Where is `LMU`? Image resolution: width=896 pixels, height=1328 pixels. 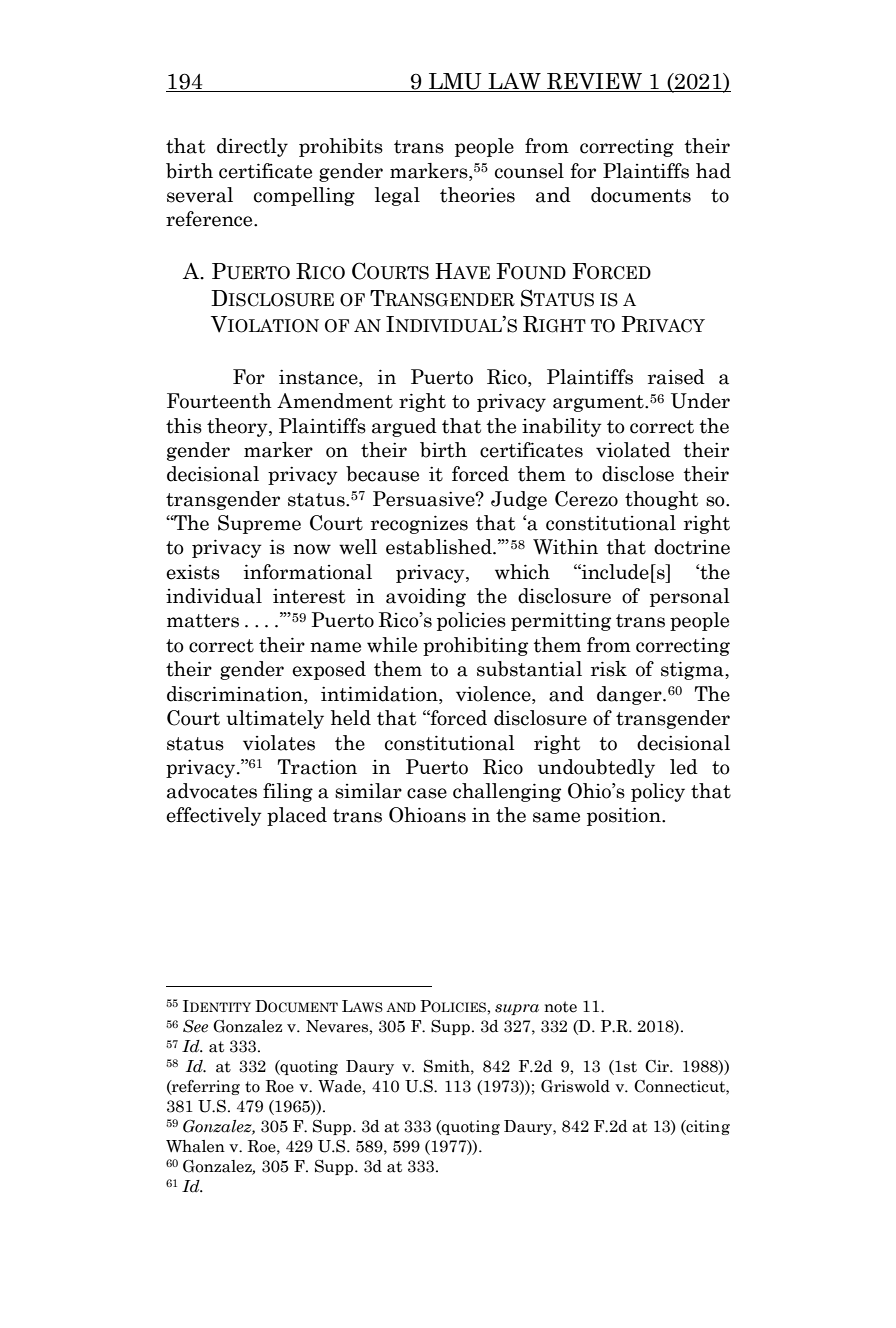
LMU is located at coordinates (455, 81).
